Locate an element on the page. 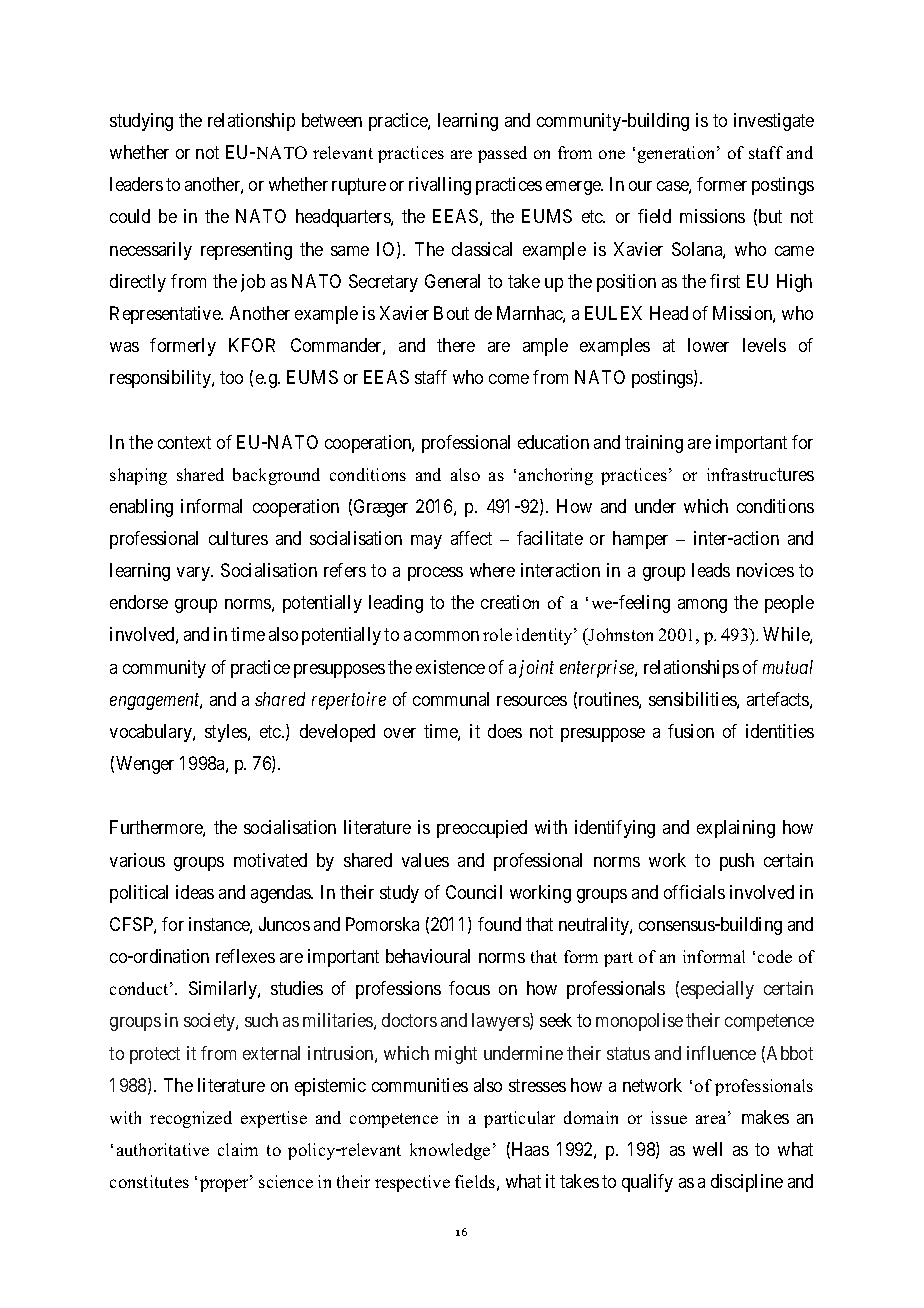  among is located at coordinates (702, 606).
